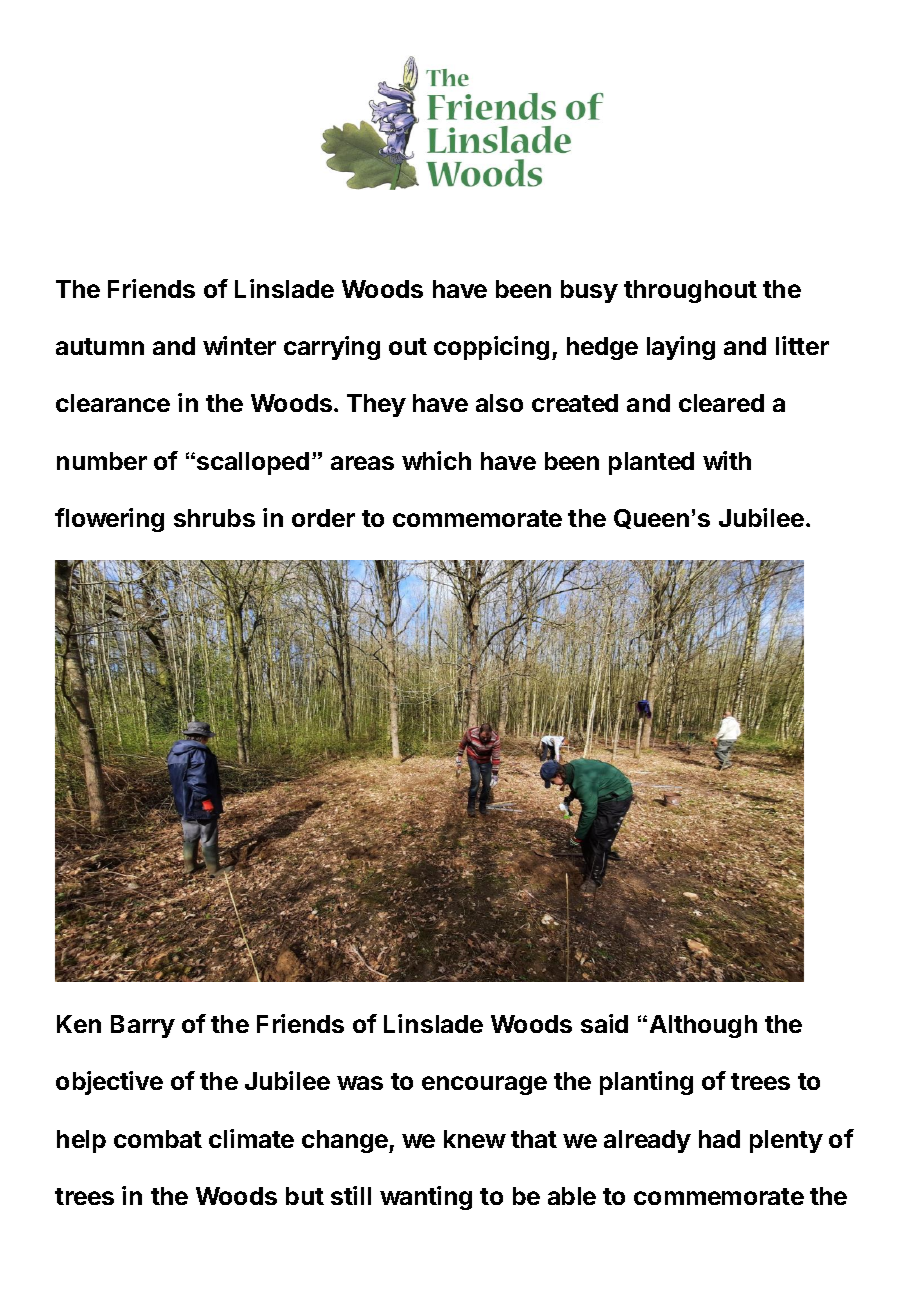  Describe the element at coordinates (323, 518) in the image. I see `order` at that location.
